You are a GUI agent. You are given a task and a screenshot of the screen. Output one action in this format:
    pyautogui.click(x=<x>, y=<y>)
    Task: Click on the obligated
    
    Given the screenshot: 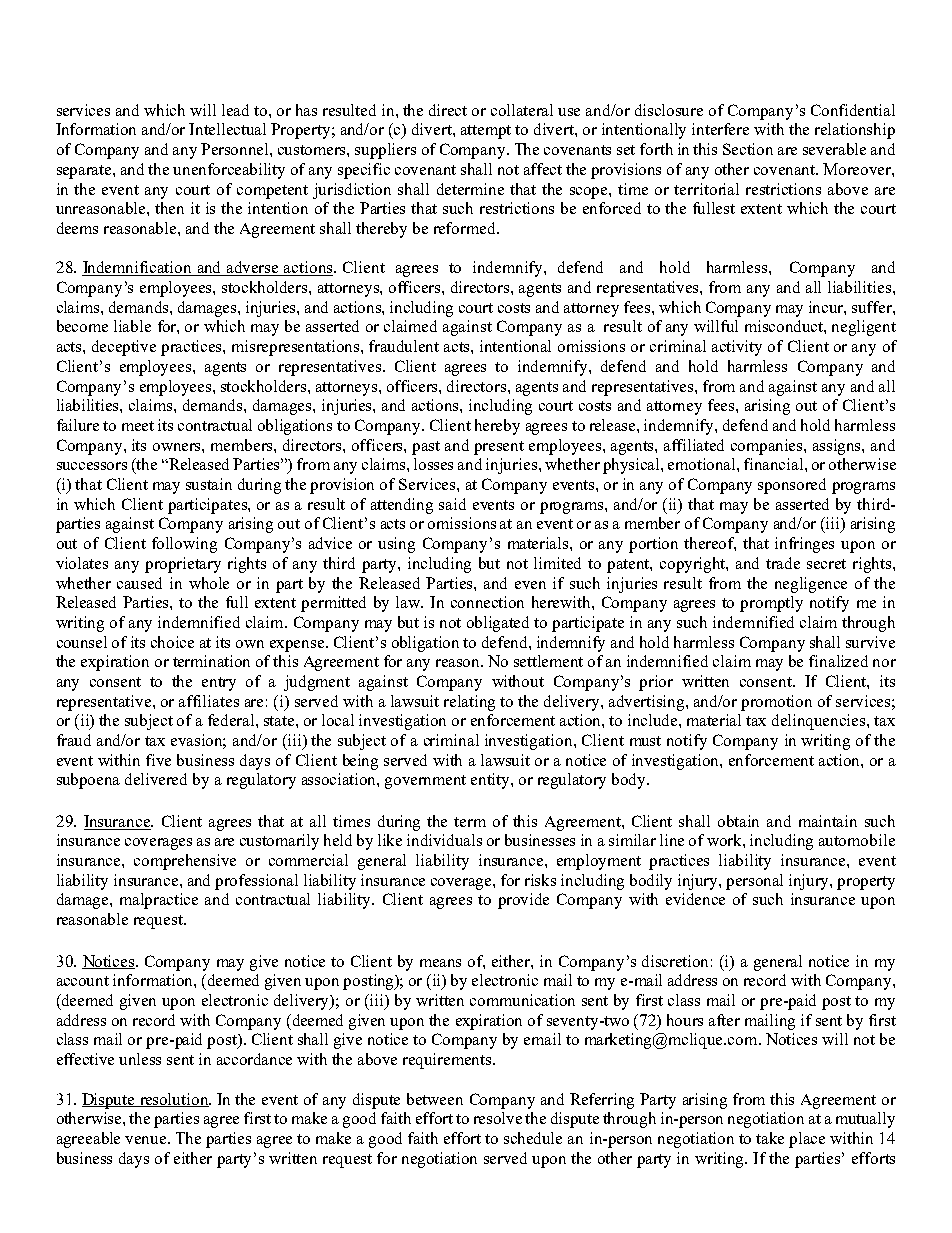 What is the action you would take?
    pyautogui.click(x=498, y=624)
